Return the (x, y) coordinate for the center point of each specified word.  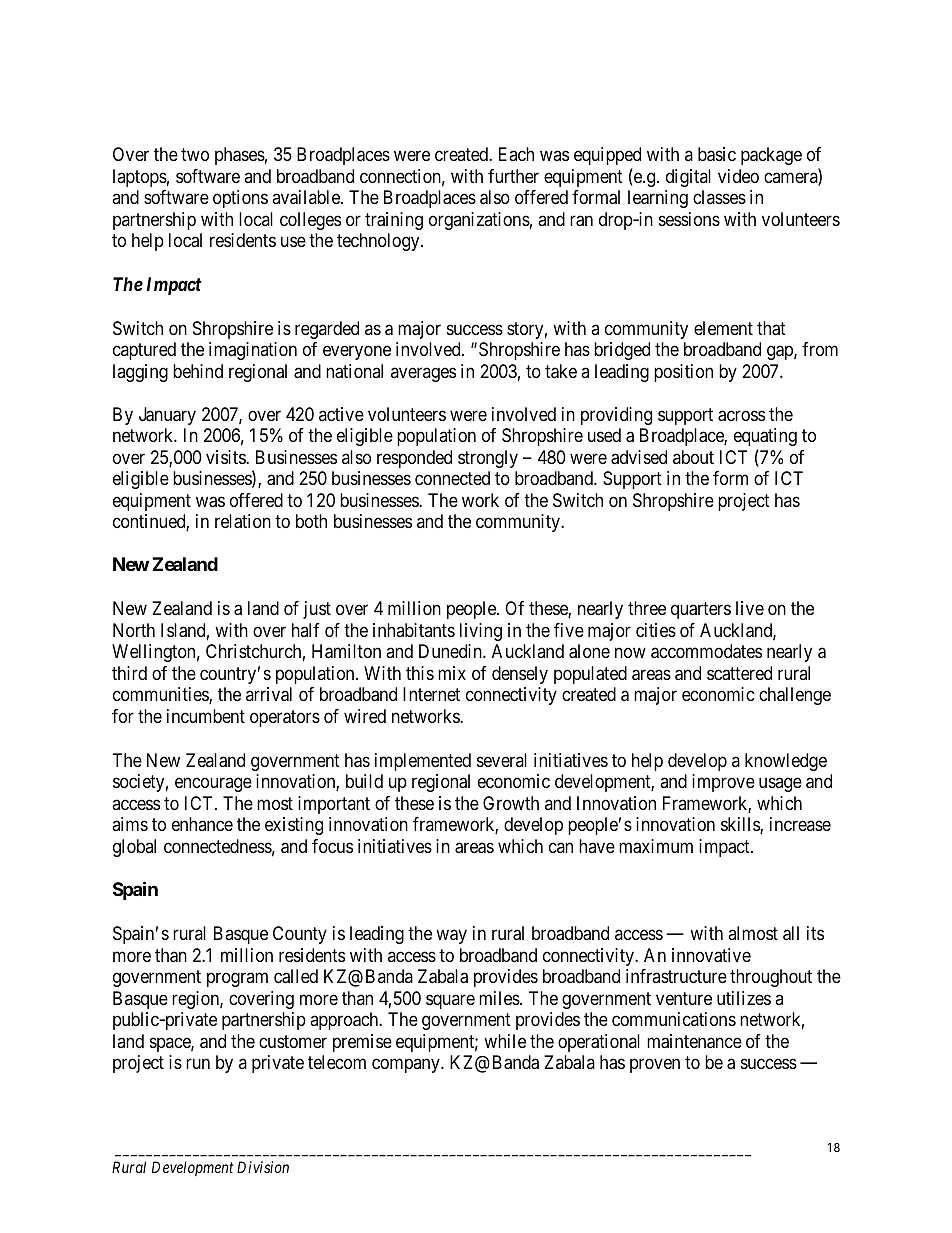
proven (655, 1065)
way (451, 937)
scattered (739, 673)
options (240, 199)
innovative (711, 955)
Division (263, 1167)
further (513, 176)
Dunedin (451, 651)
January (167, 416)
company (407, 1065)
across (741, 416)
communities (161, 695)
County (300, 935)
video (738, 176)
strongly (488, 459)
